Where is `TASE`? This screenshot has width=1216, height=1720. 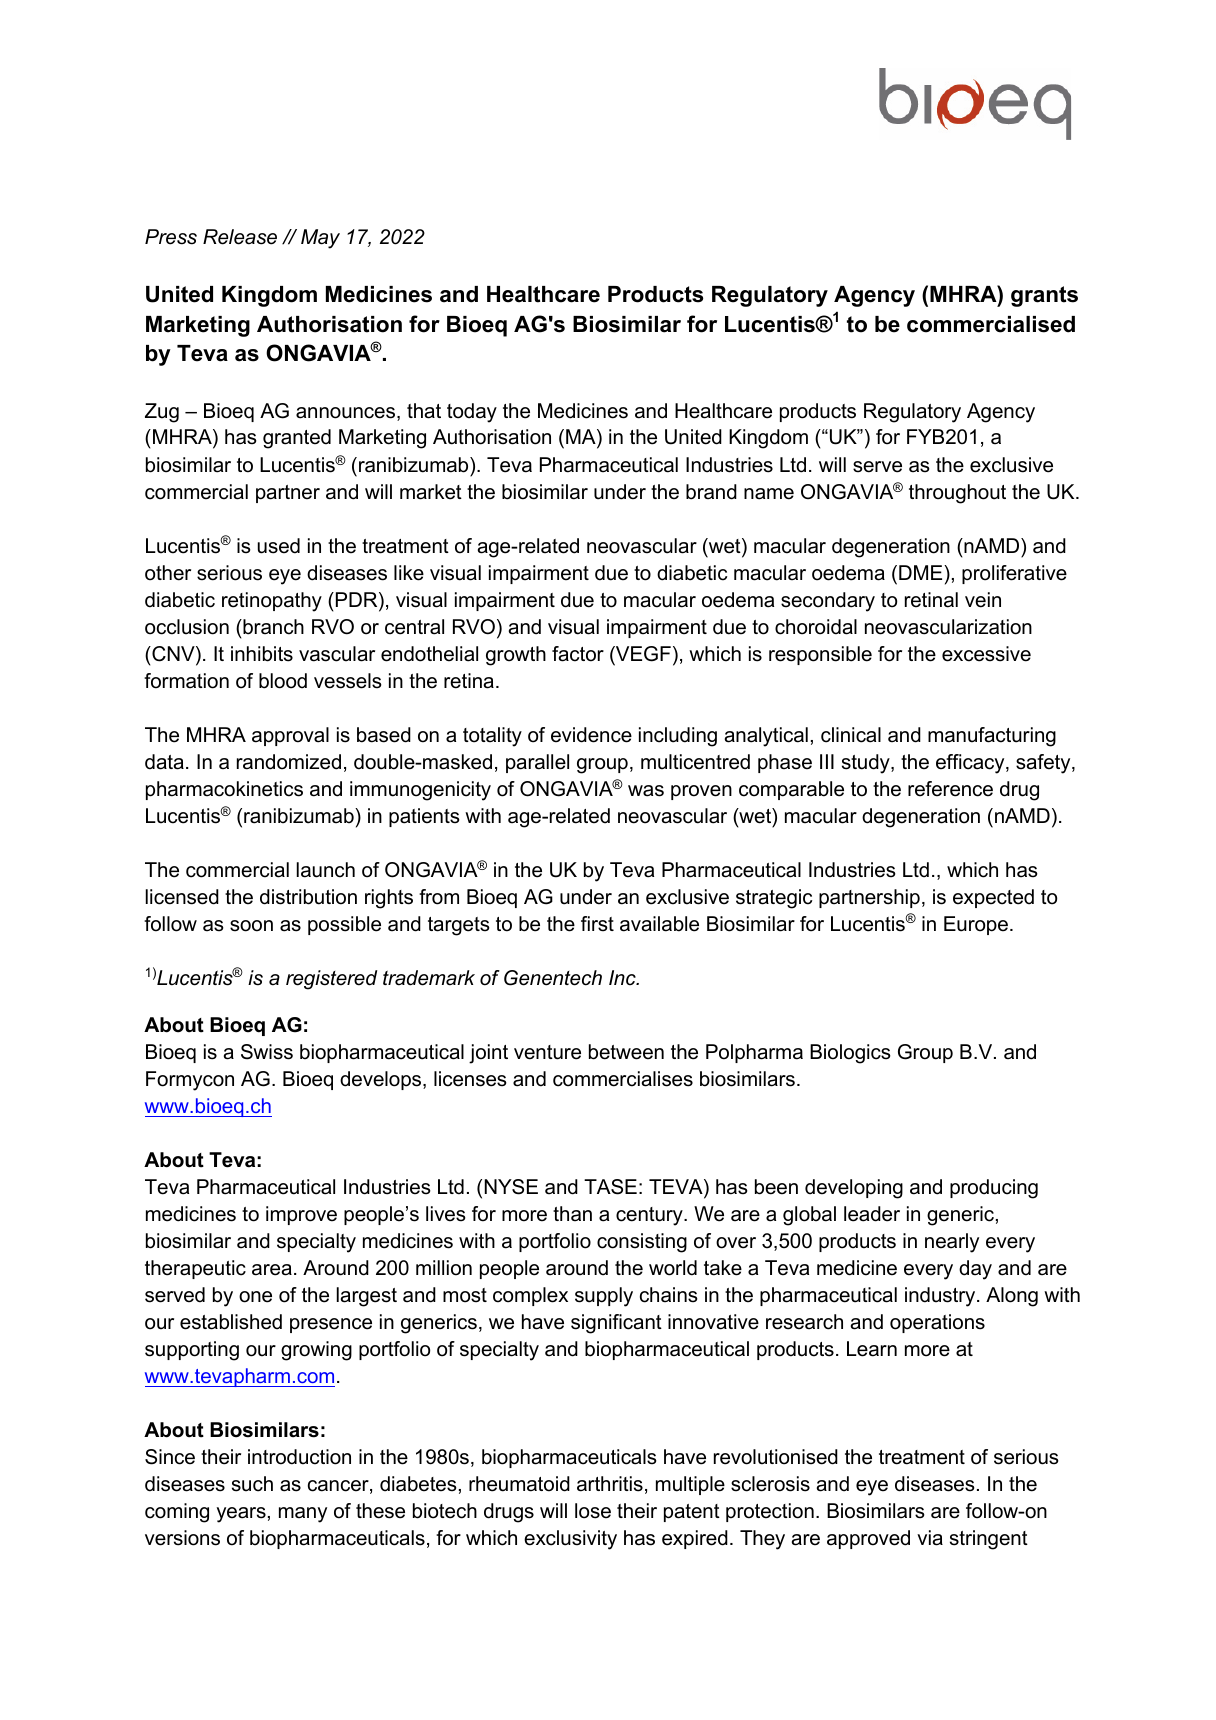 TASE is located at coordinates (610, 1187).
